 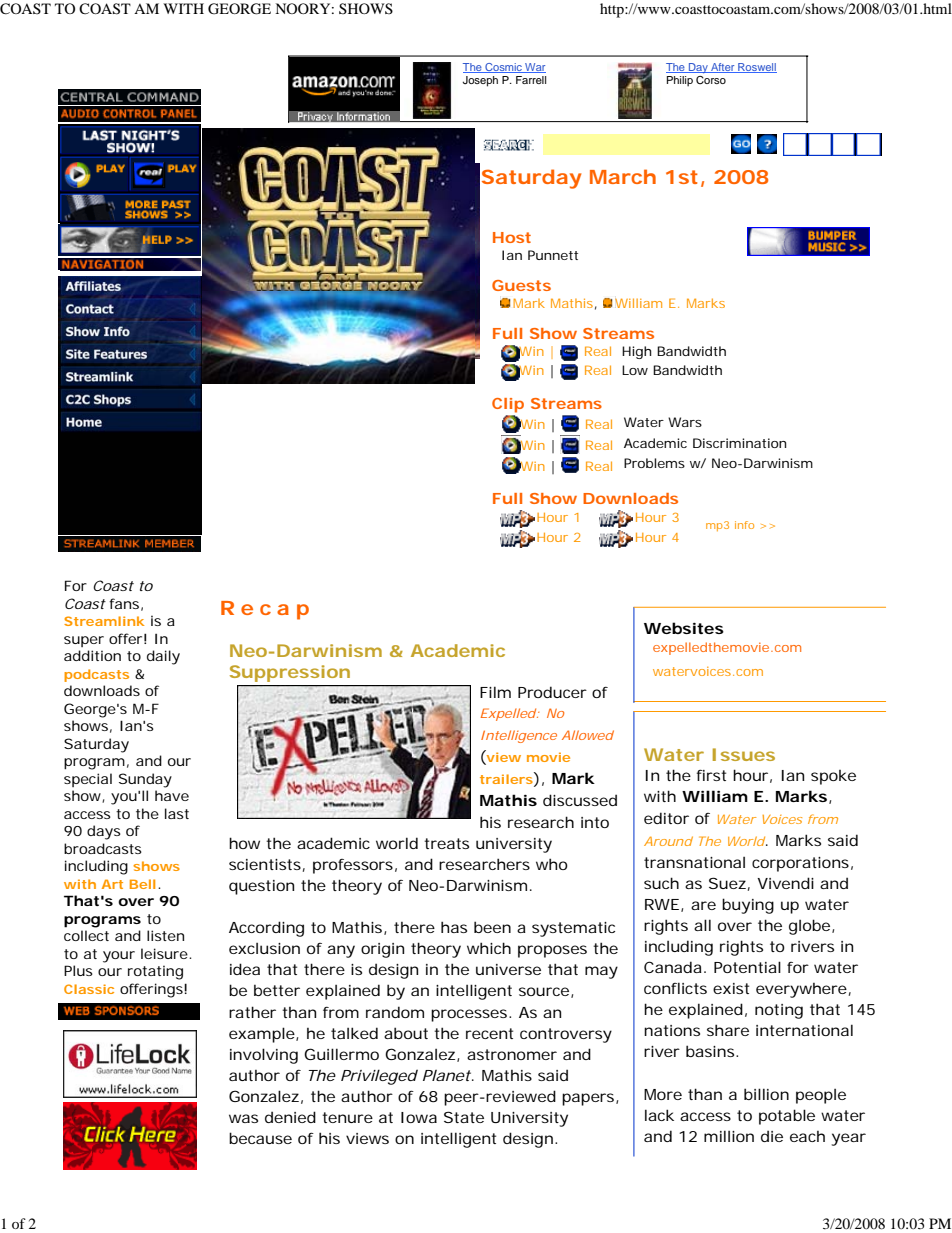 I want to click on Recap, so click(x=265, y=610).
